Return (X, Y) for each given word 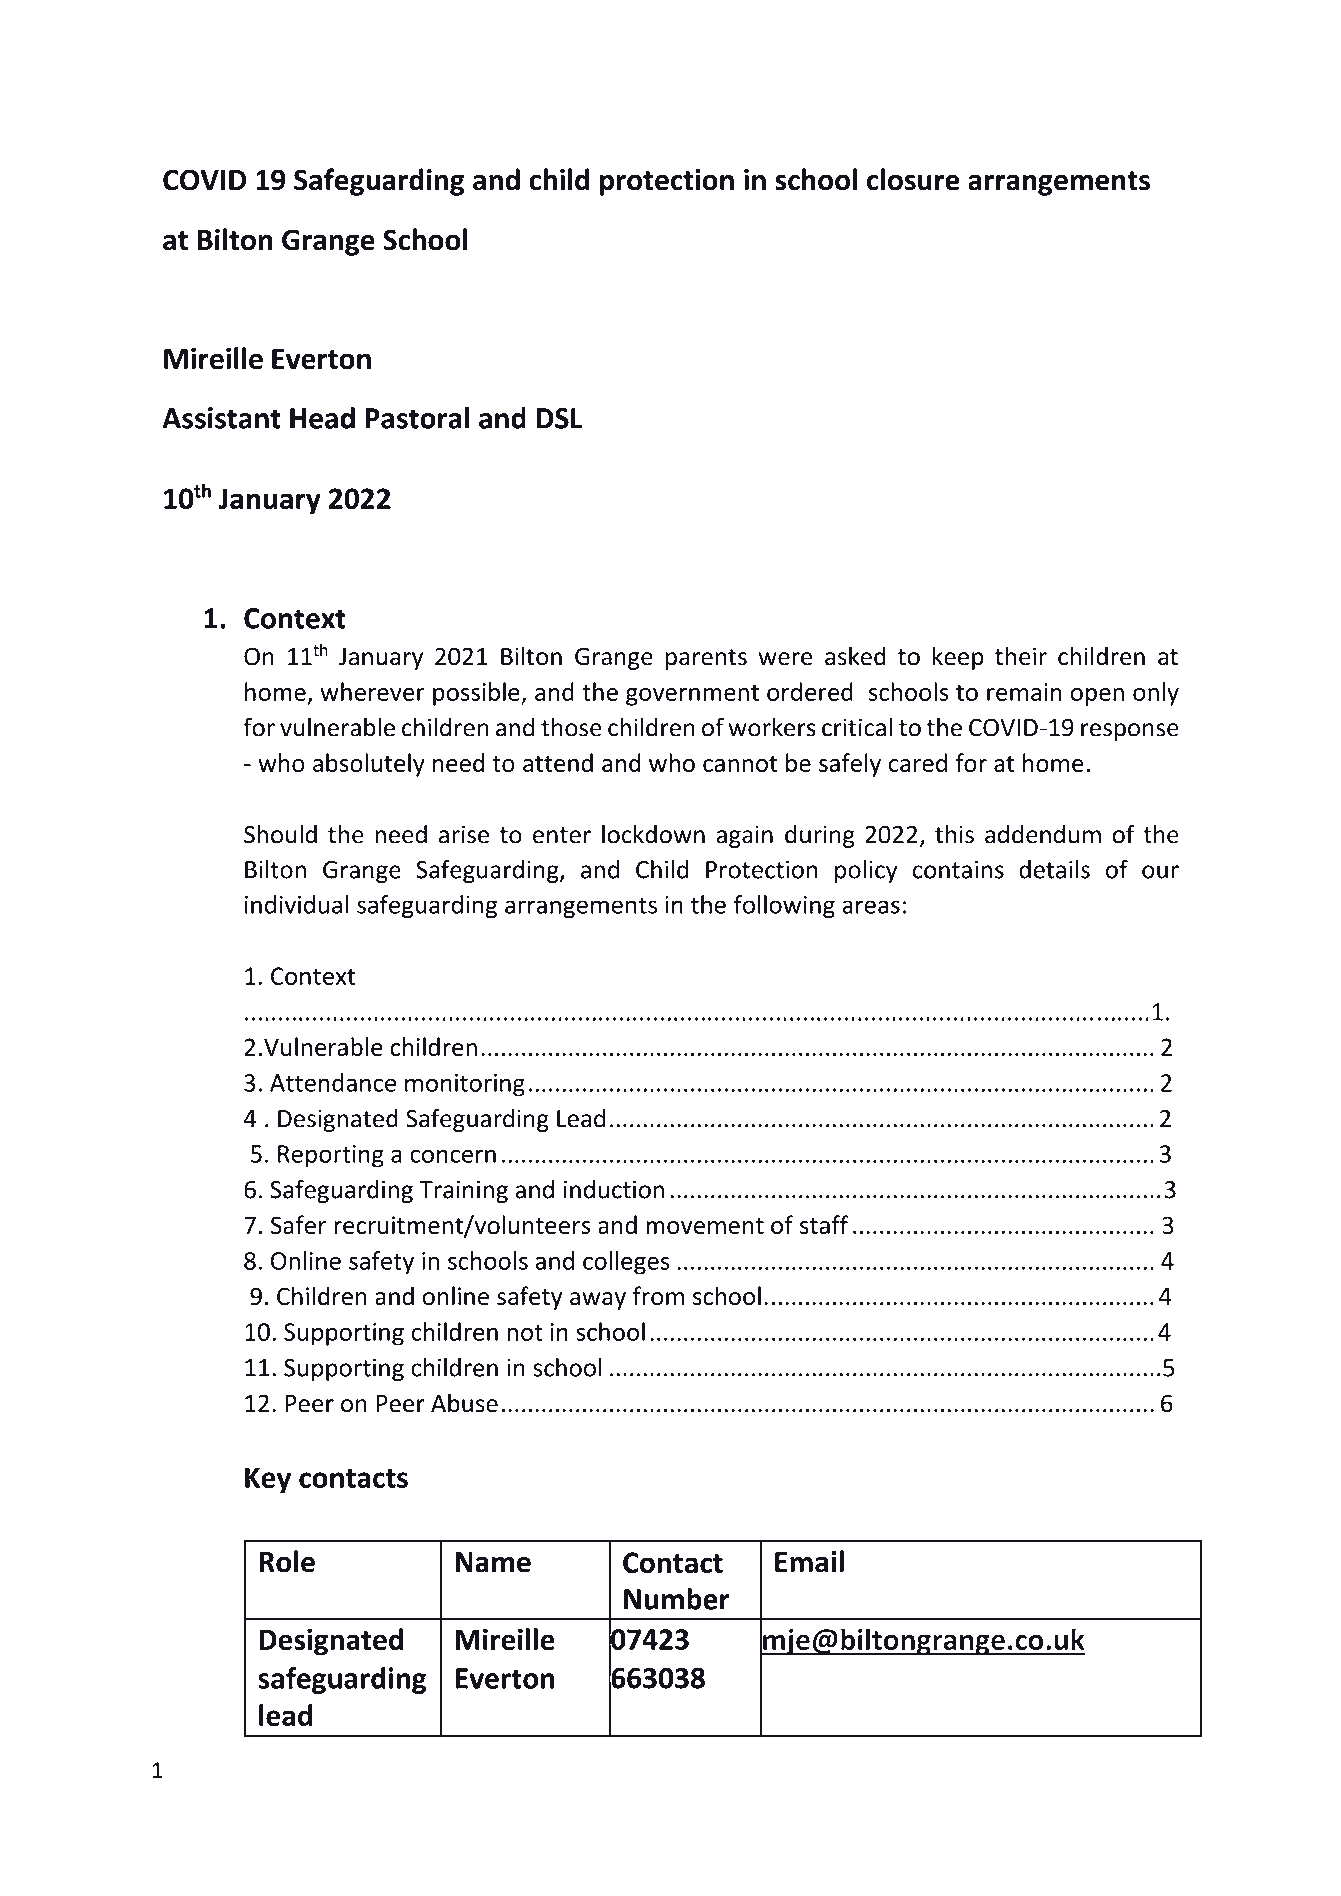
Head (322, 418)
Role (287, 1561)
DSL (559, 418)
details (1054, 869)
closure (913, 179)
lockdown (653, 834)
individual (296, 904)
